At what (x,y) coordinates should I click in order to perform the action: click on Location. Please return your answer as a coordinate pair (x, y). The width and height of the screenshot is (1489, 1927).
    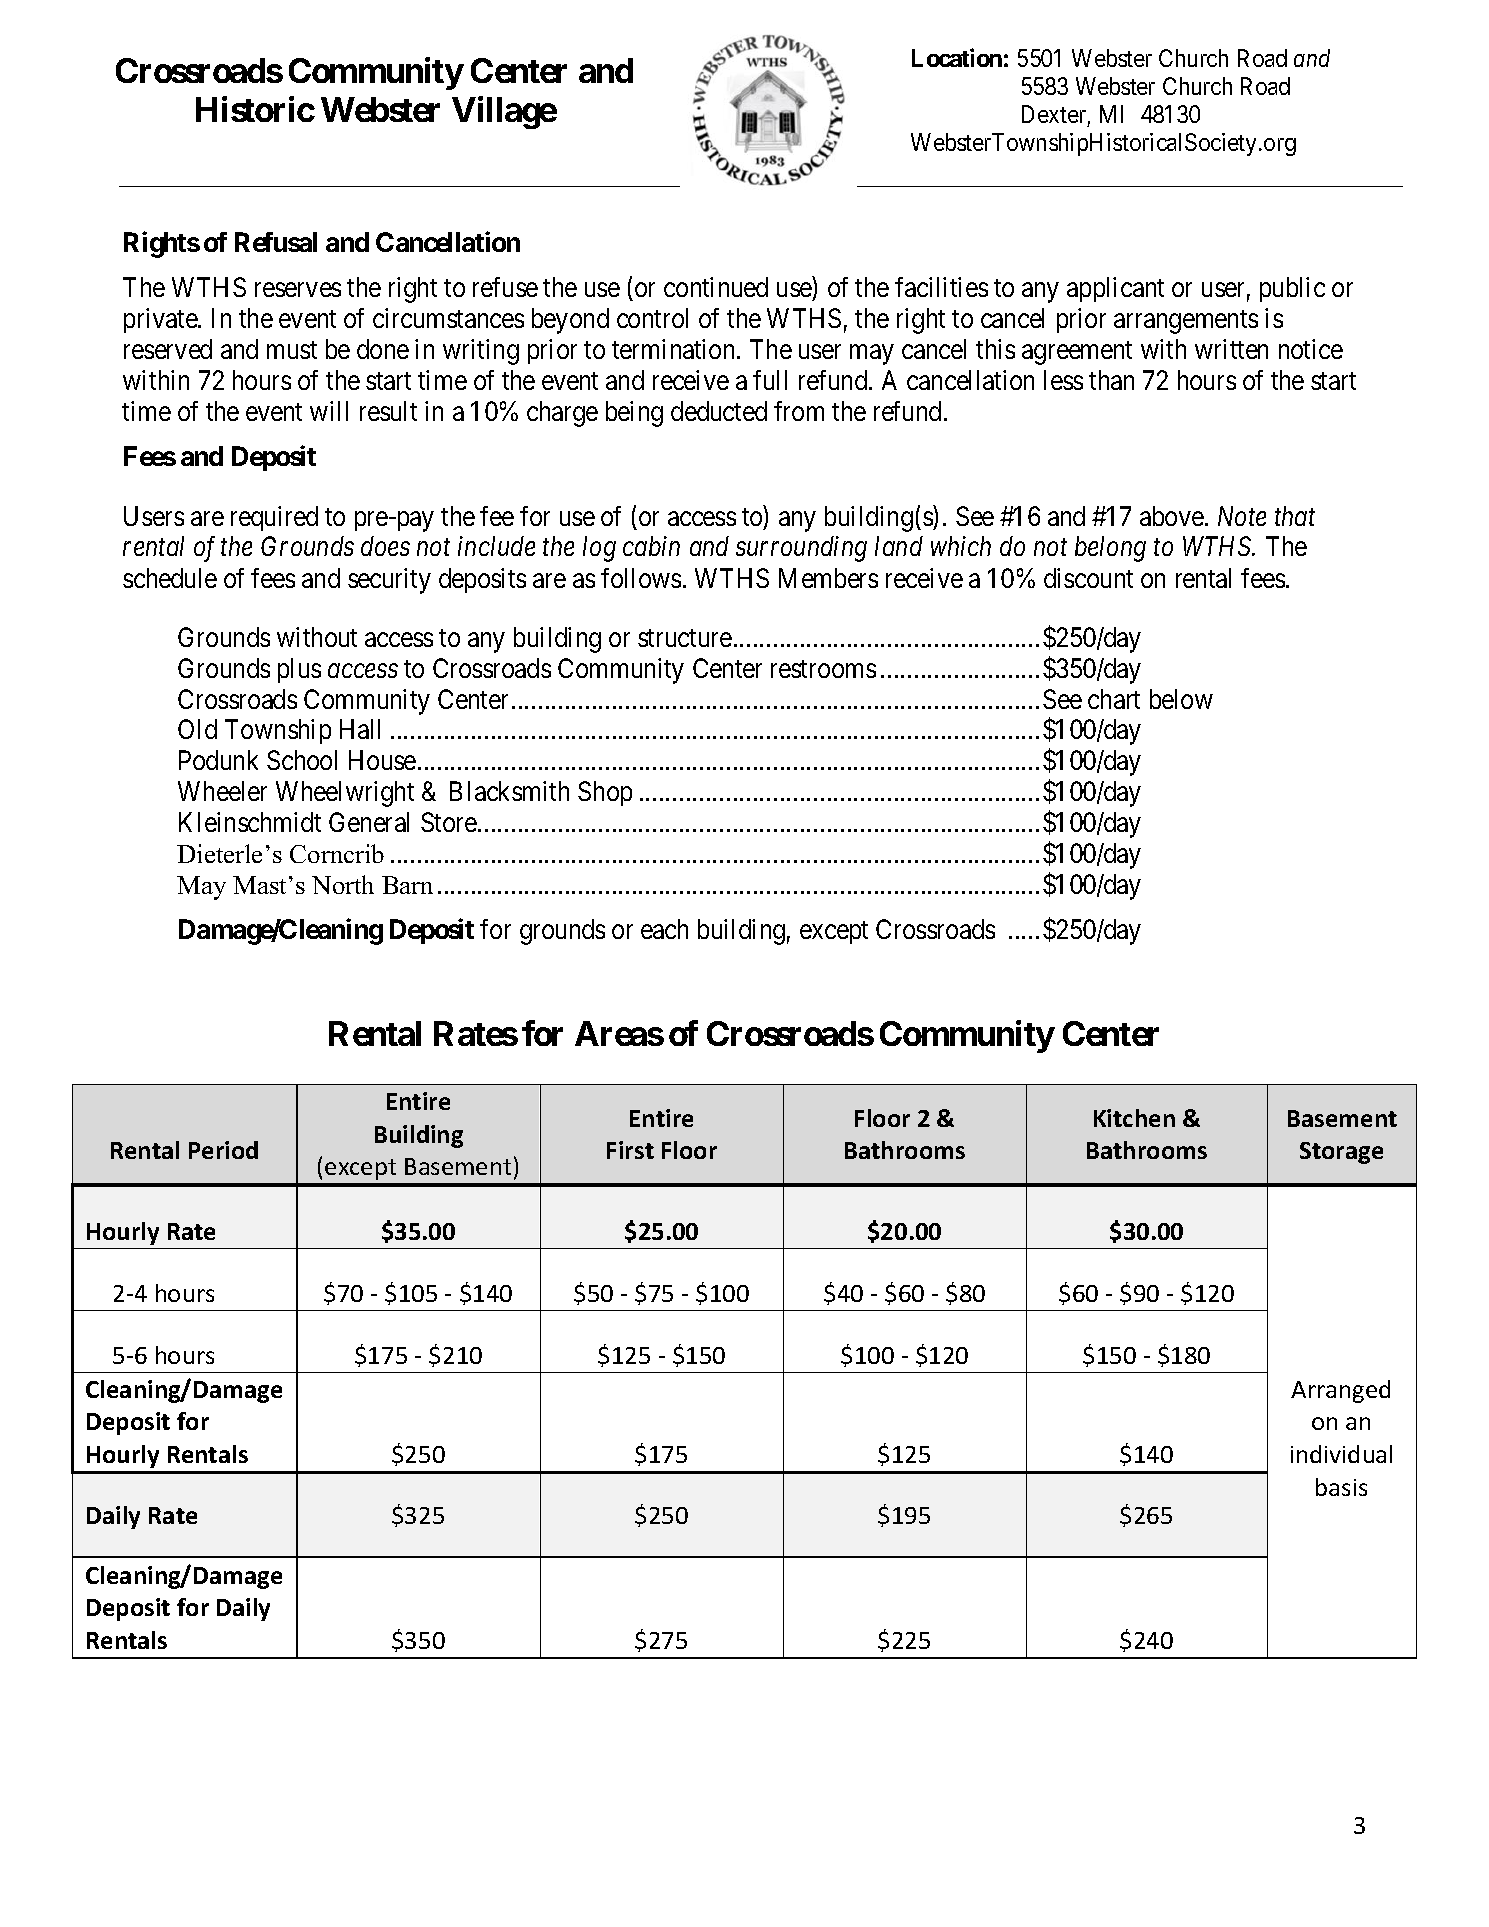
    Looking at the image, I should click on (957, 57).
